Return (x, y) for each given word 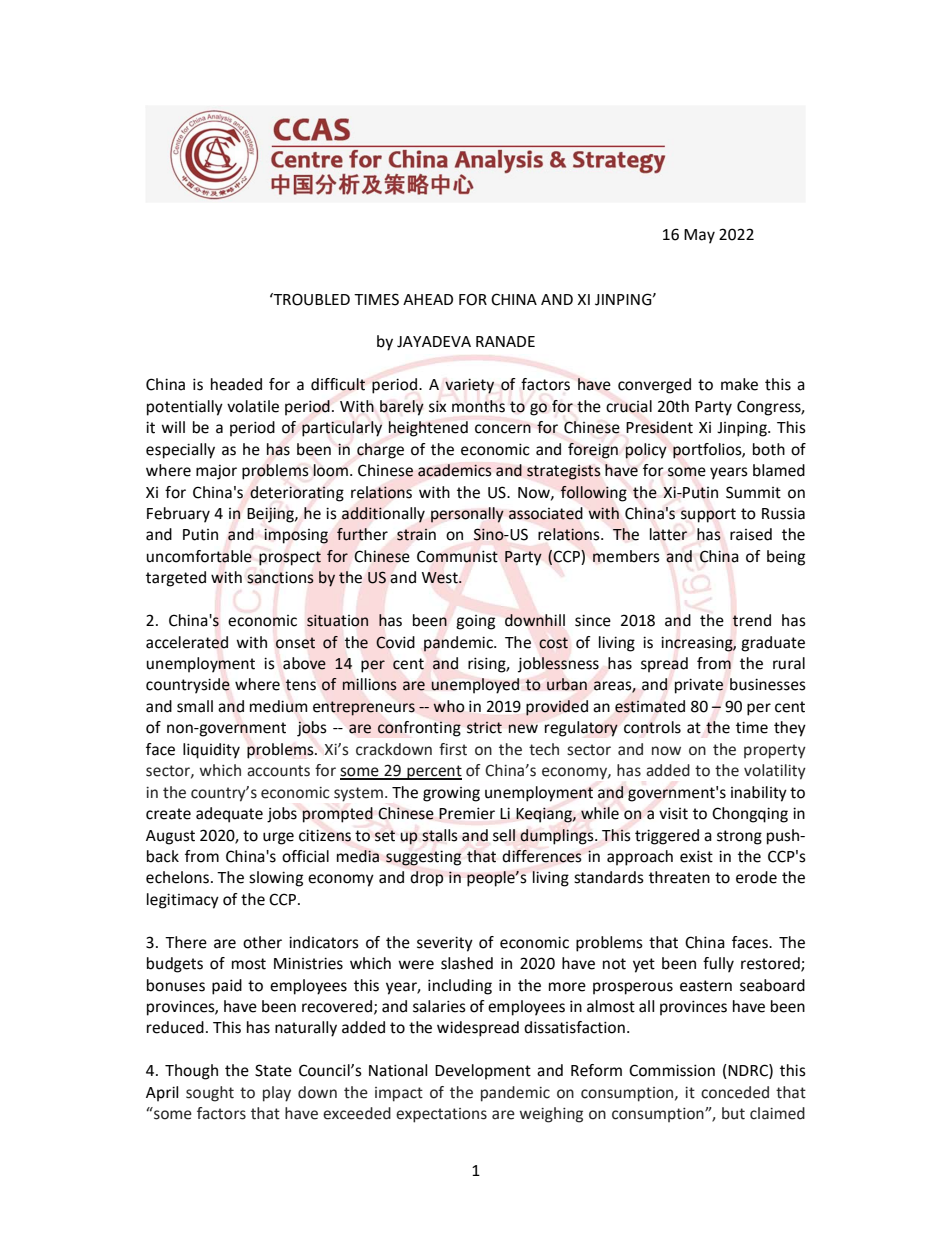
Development (483, 1072)
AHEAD (428, 299)
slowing (276, 879)
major (216, 472)
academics (455, 470)
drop (426, 879)
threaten (679, 877)
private (699, 686)
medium (279, 706)
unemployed (475, 686)
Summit (753, 492)
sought (210, 1094)
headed (236, 384)
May (699, 236)
